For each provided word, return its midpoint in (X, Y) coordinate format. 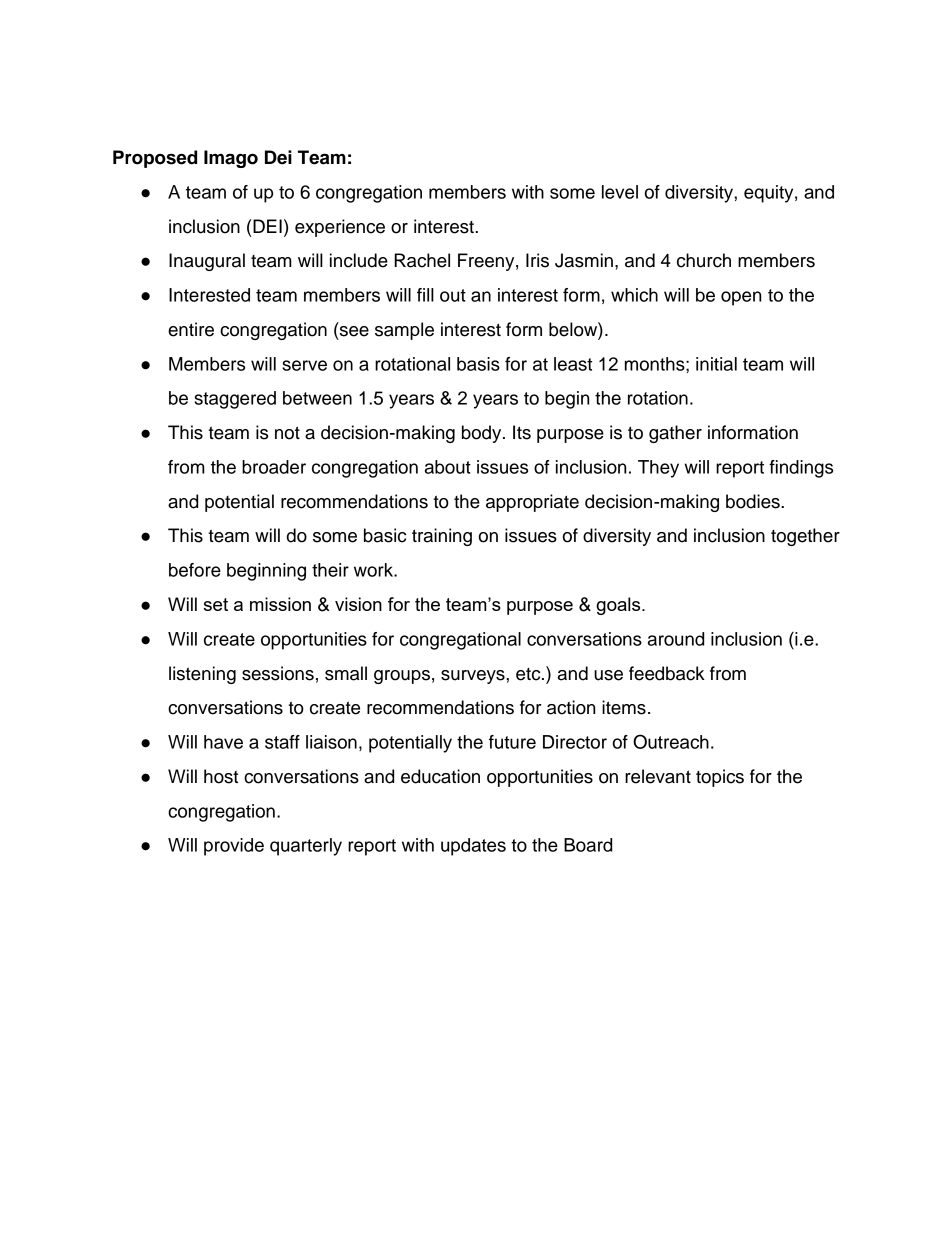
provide (234, 847)
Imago (231, 159)
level (620, 192)
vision (358, 604)
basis (478, 364)
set (216, 604)
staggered (235, 400)
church (704, 260)
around (676, 639)
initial (716, 364)
